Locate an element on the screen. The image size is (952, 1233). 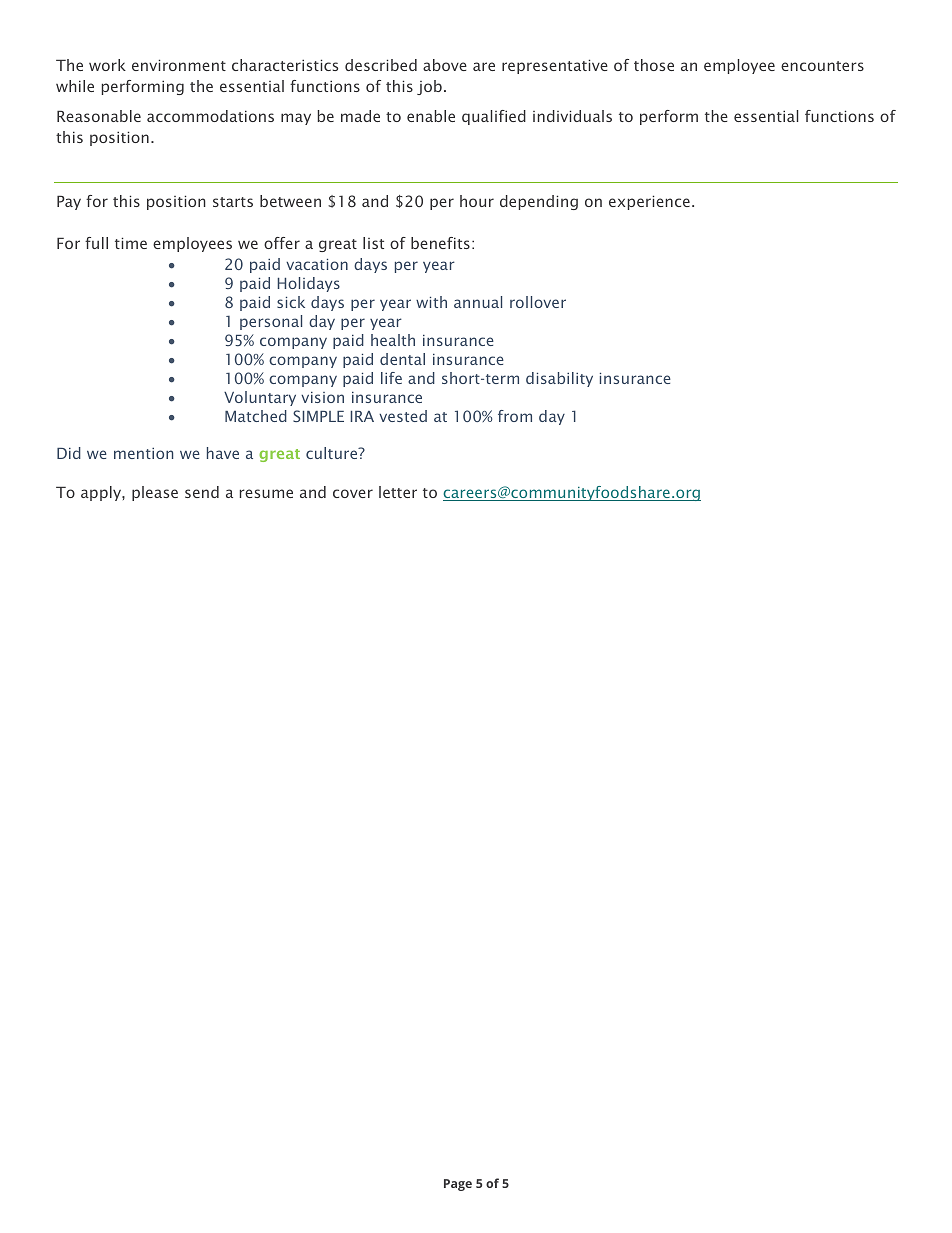
mention is located at coordinates (143, 453).
